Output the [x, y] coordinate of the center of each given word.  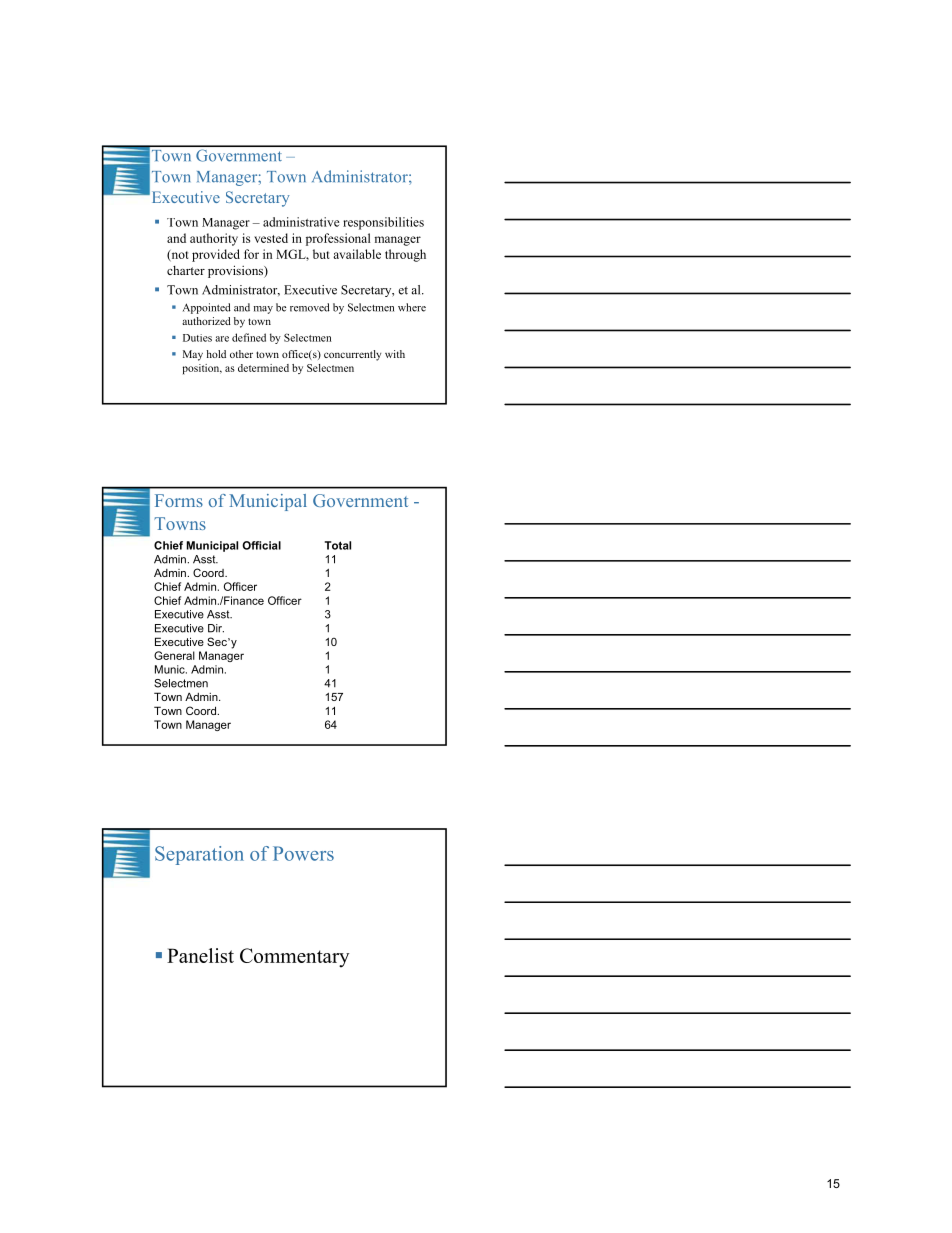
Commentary [294, 958]
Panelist [200, 955]
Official [261, 545]
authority [214, 239]
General [174, 655]
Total [338, 545]
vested [271, 238]
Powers [303, 853]
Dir [216, 628]
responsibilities [383, 223]
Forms [179, 500]
